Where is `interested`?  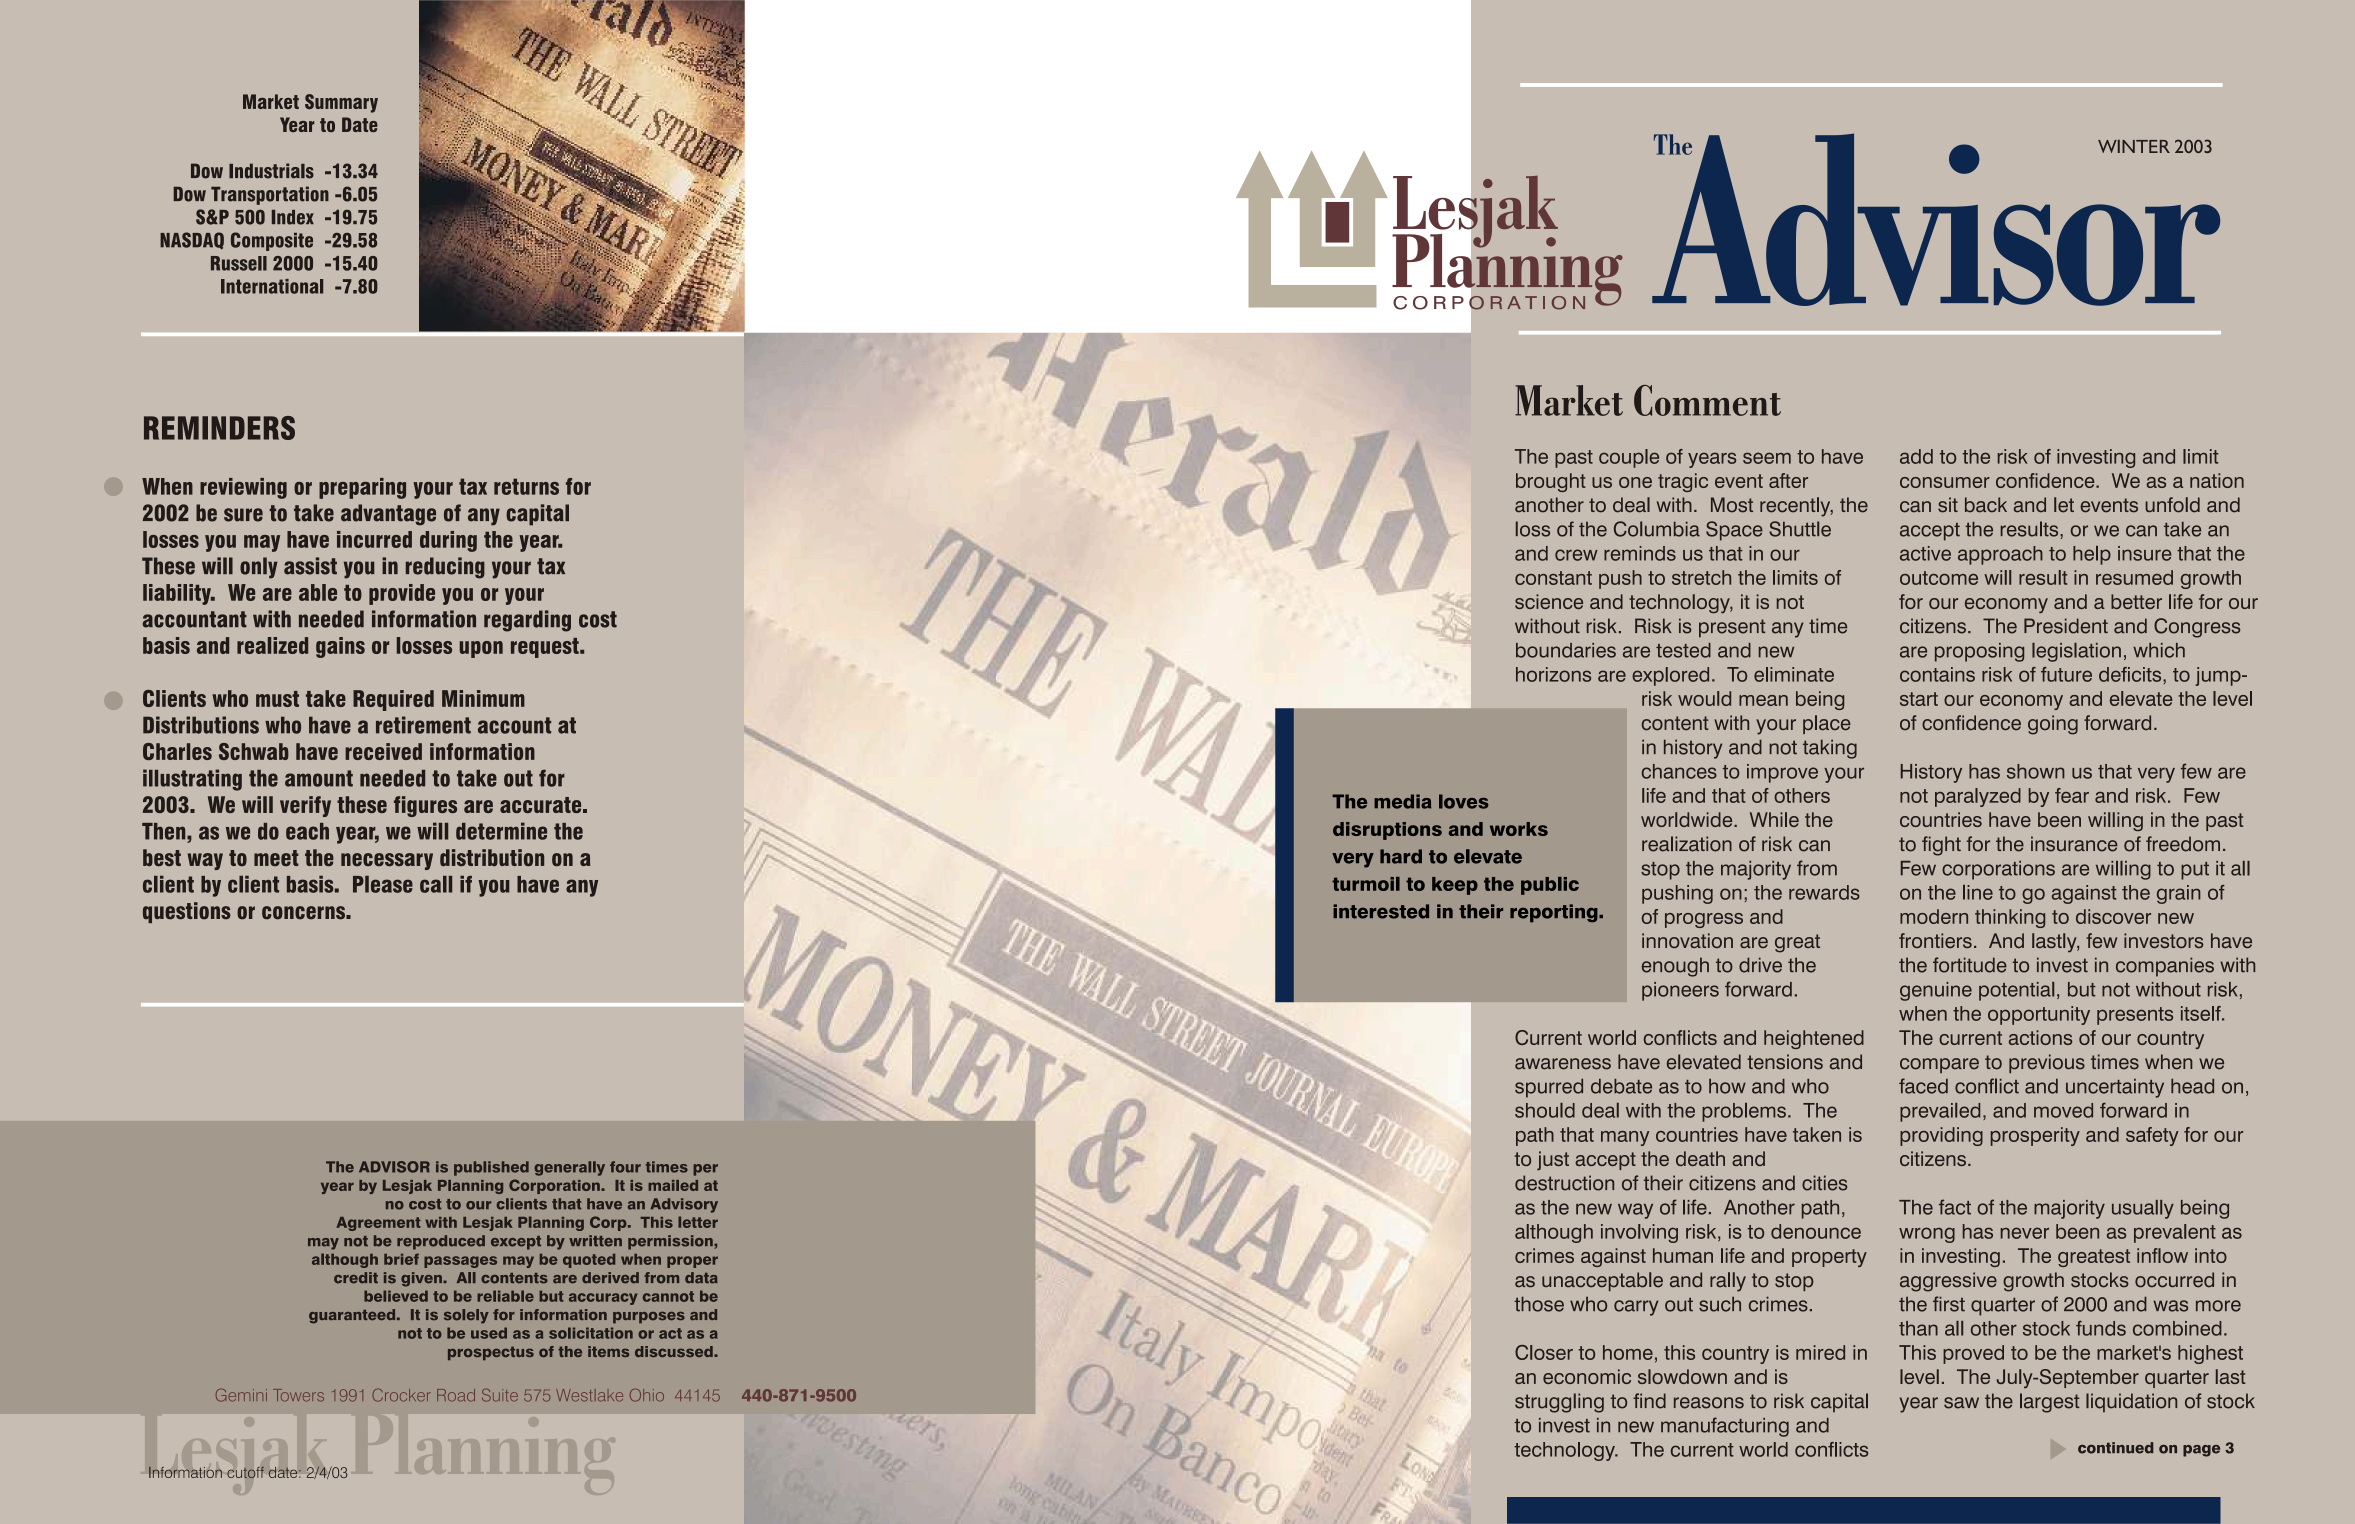 interested is located at coordinates (1381, 911).
